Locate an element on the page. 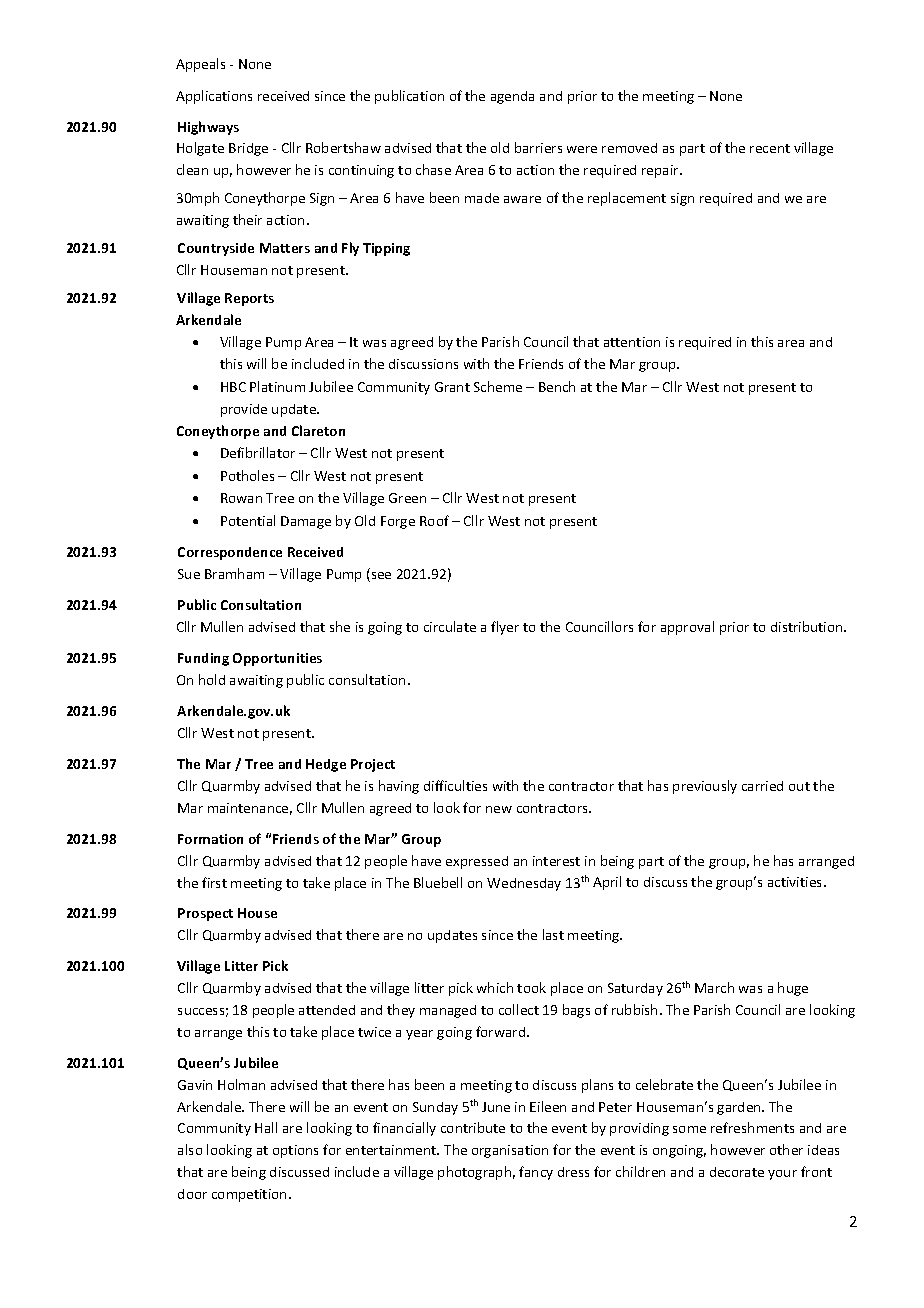  Opportunities is located at coordinates (277, 659).
